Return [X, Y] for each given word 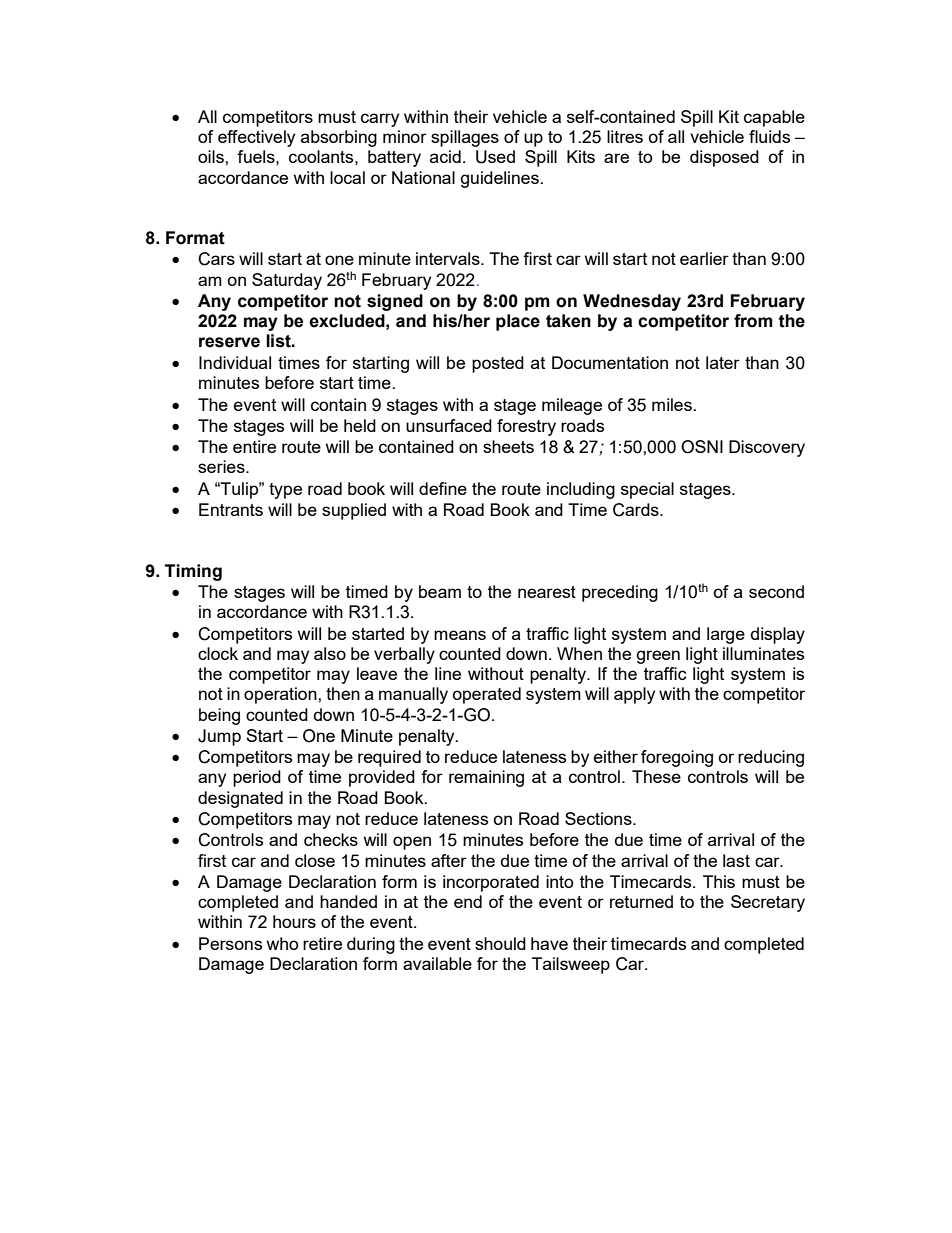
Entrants [231, 509]
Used [495, 157]
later [723, 362]
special [647, 490]
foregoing [677, 758]
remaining [486, 778]
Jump [219, 737]
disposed [724, 158]
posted [498, 364]
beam [440, 591]
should [500, 943]
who [283, 943]
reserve [229, 342]
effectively [256, 138]
